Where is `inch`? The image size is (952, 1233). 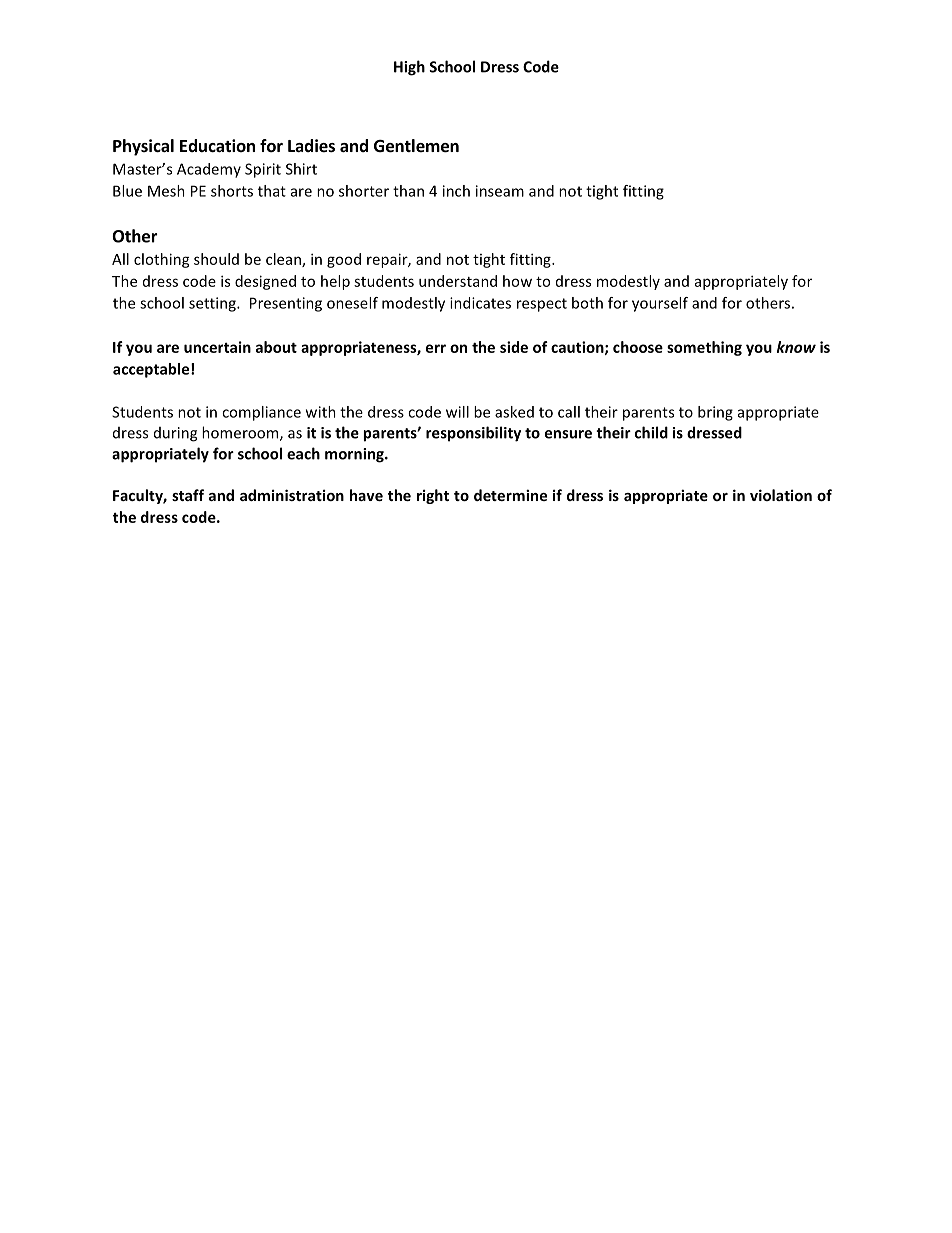 inch is located at coordinates (456, 191).
